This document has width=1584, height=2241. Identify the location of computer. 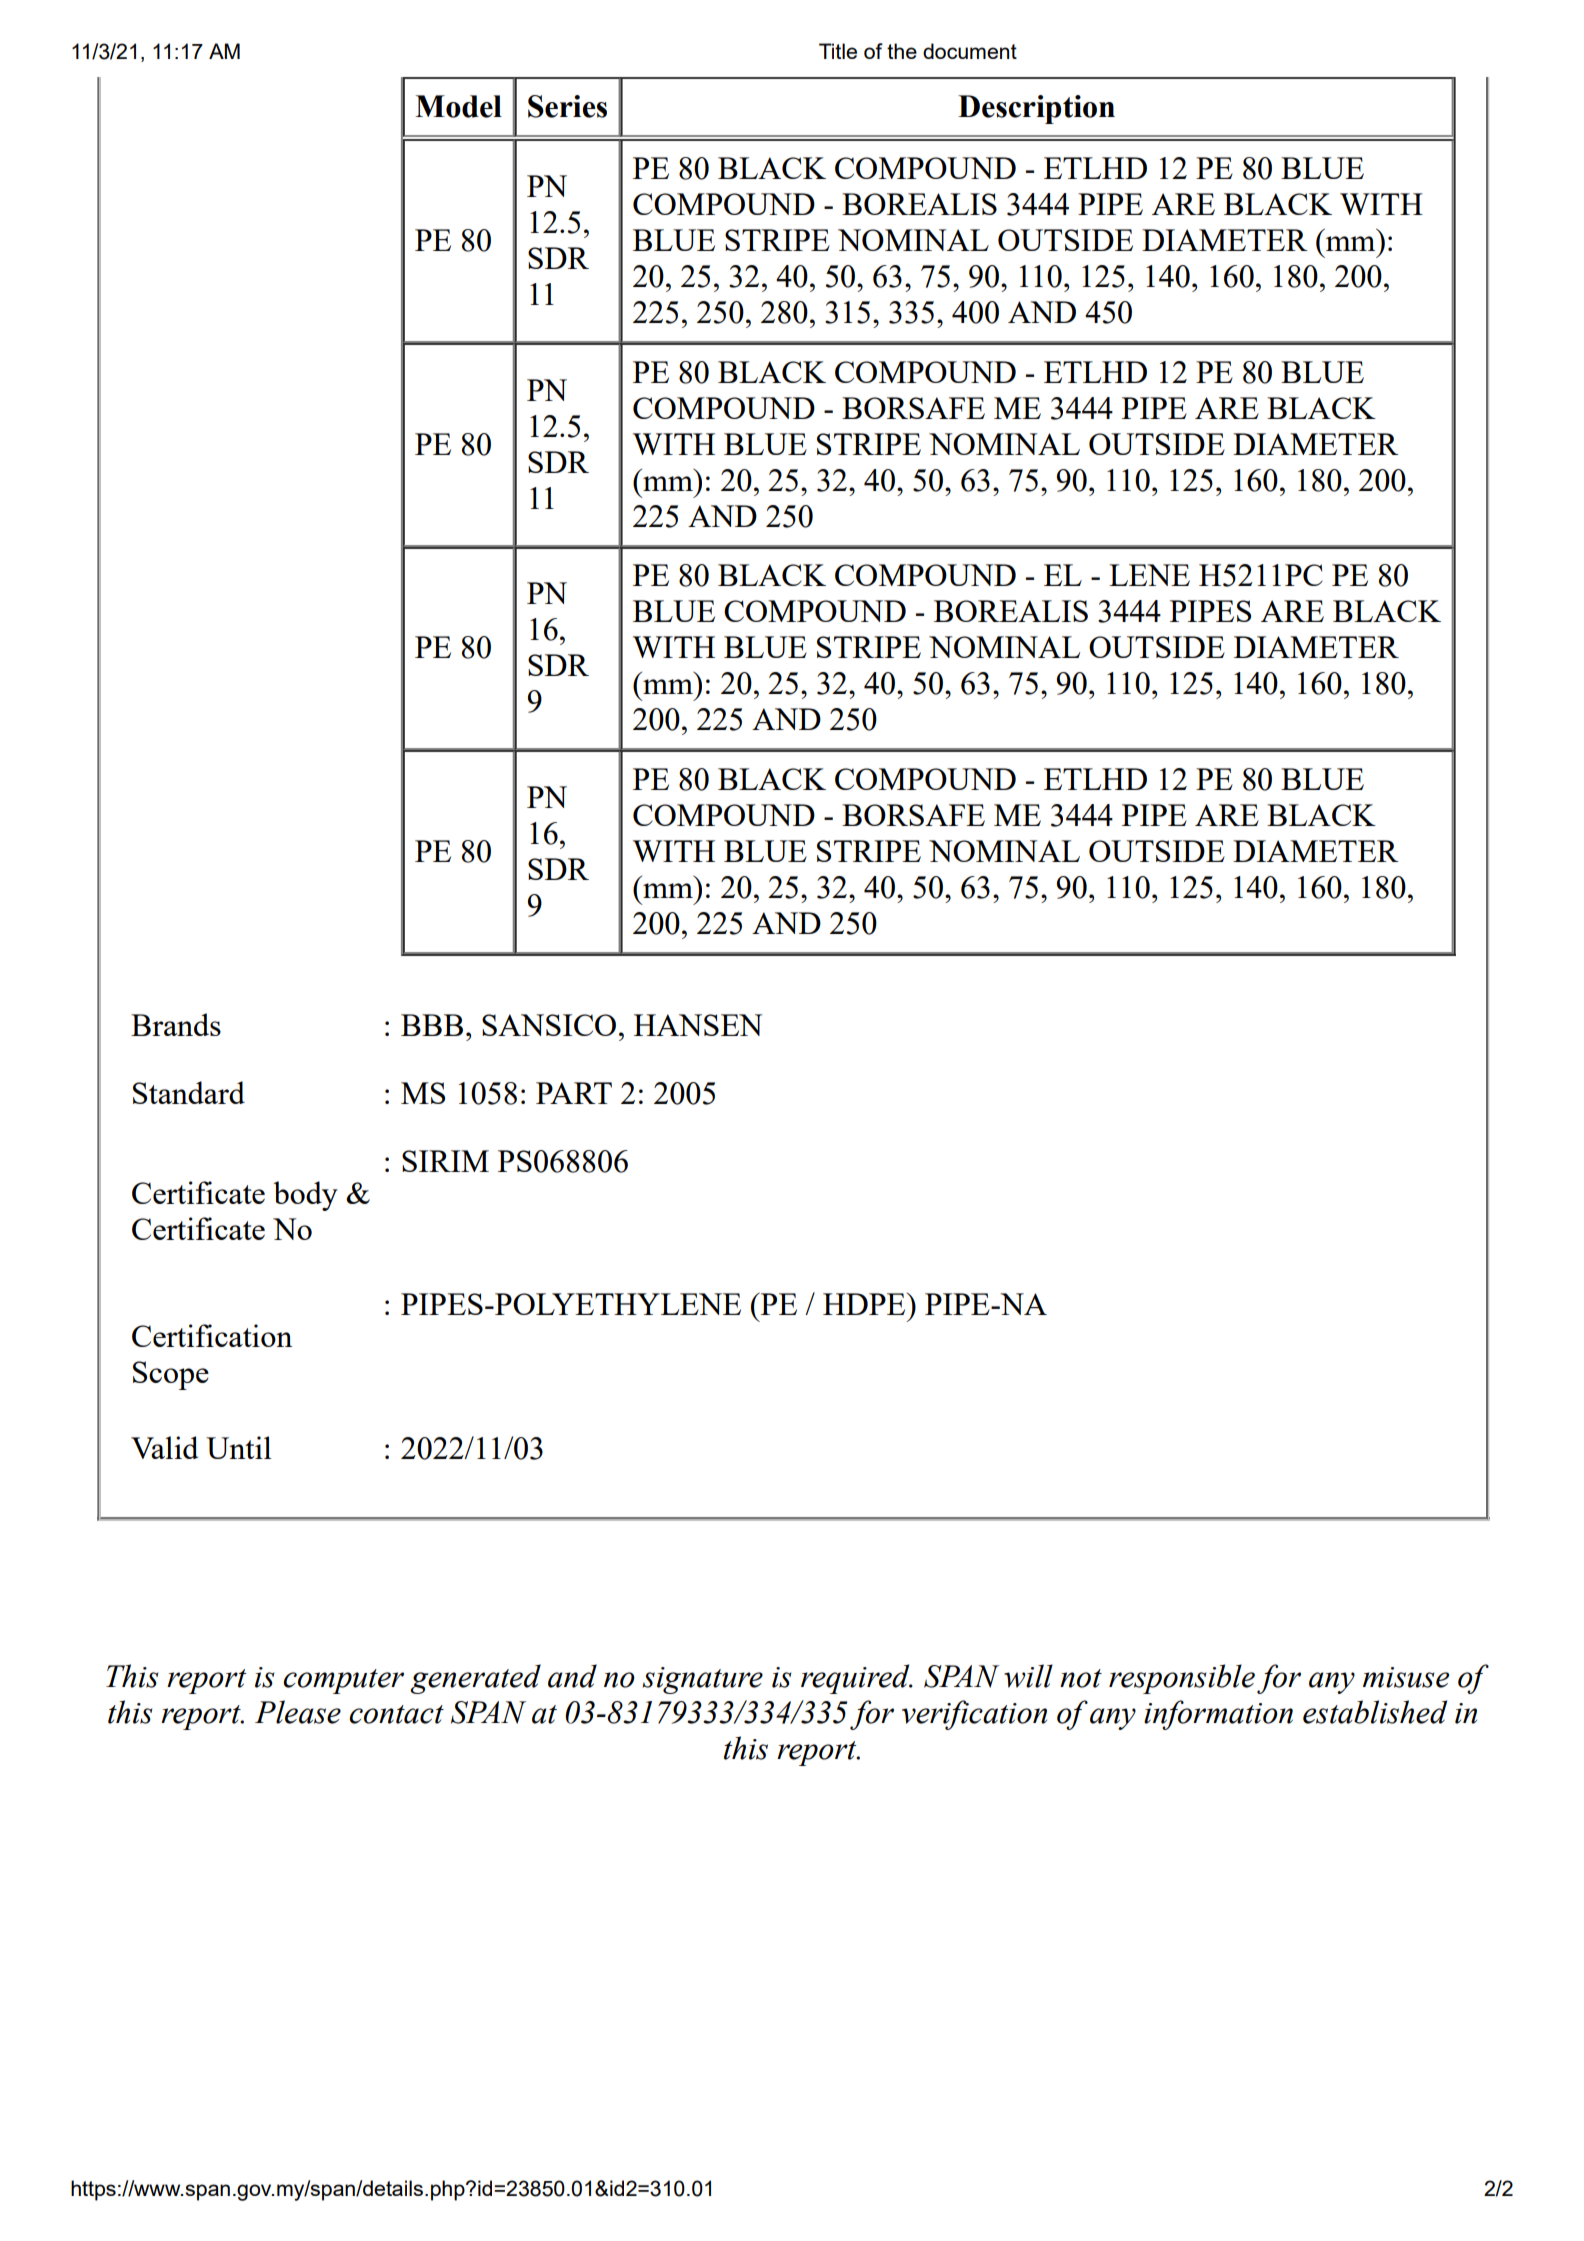
(343, 1681).
